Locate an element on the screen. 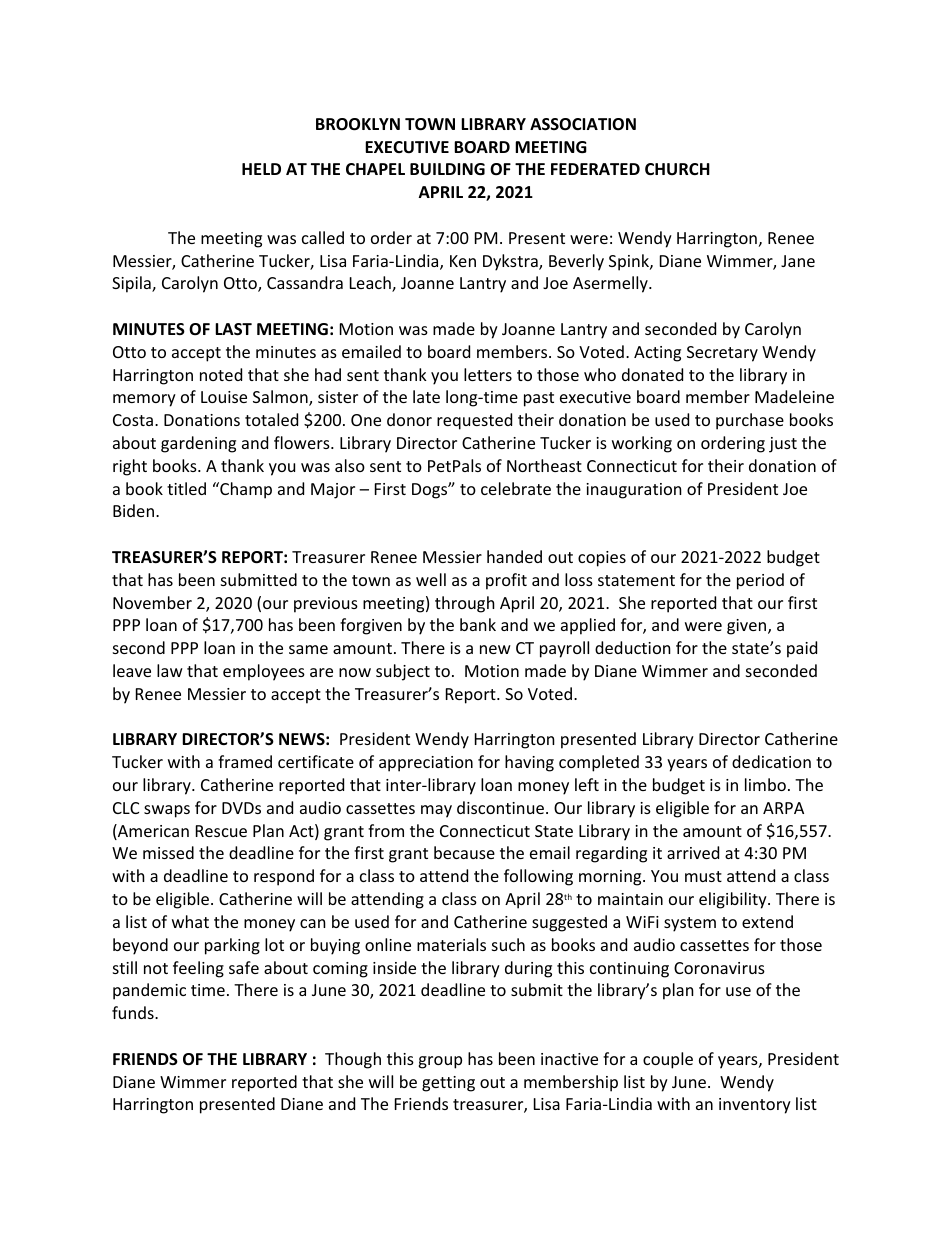 The width and height of the screenshot is (952, 1233). CHURCH is located at coordinates (677, 169).
